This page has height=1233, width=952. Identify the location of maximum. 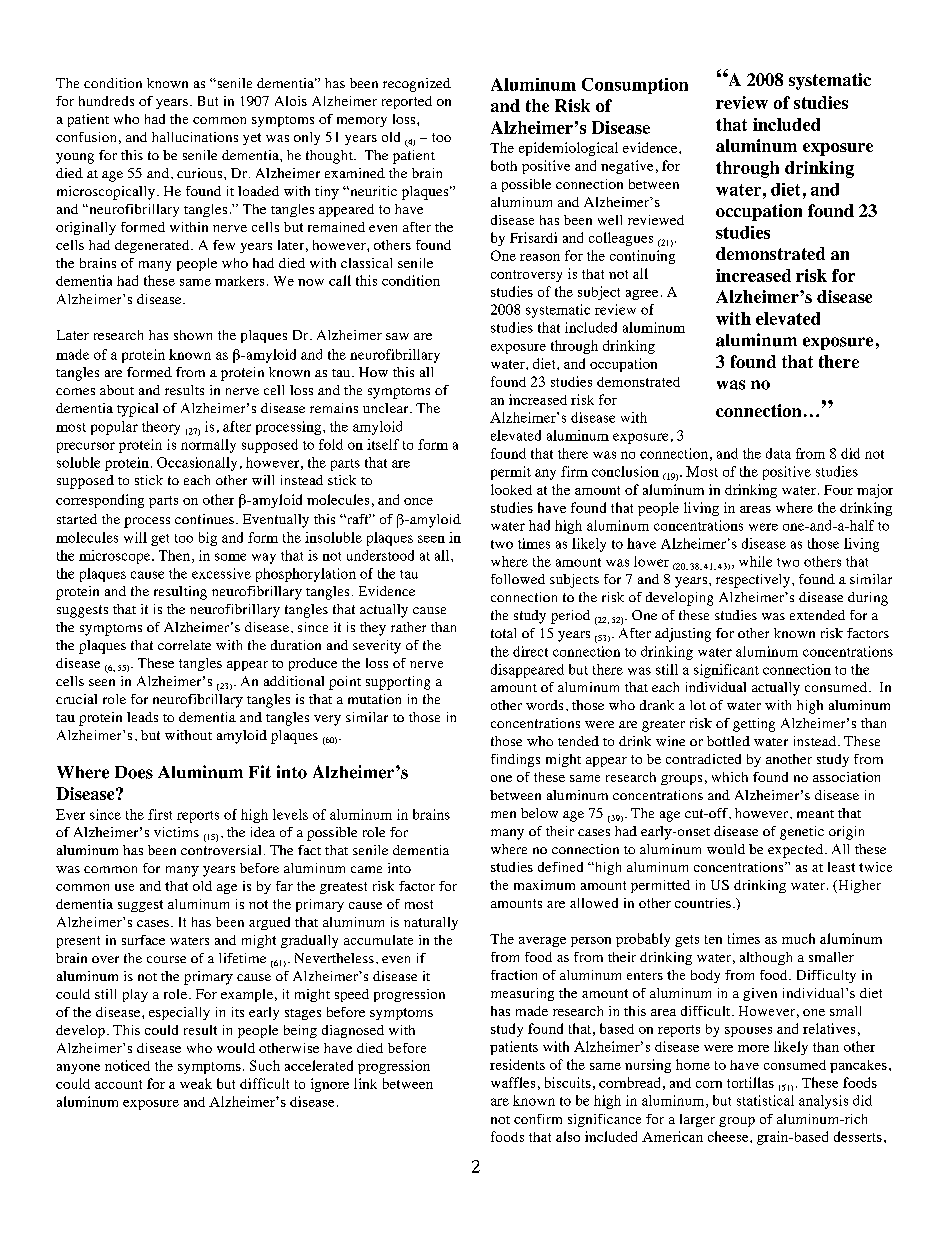
(544, 885).
